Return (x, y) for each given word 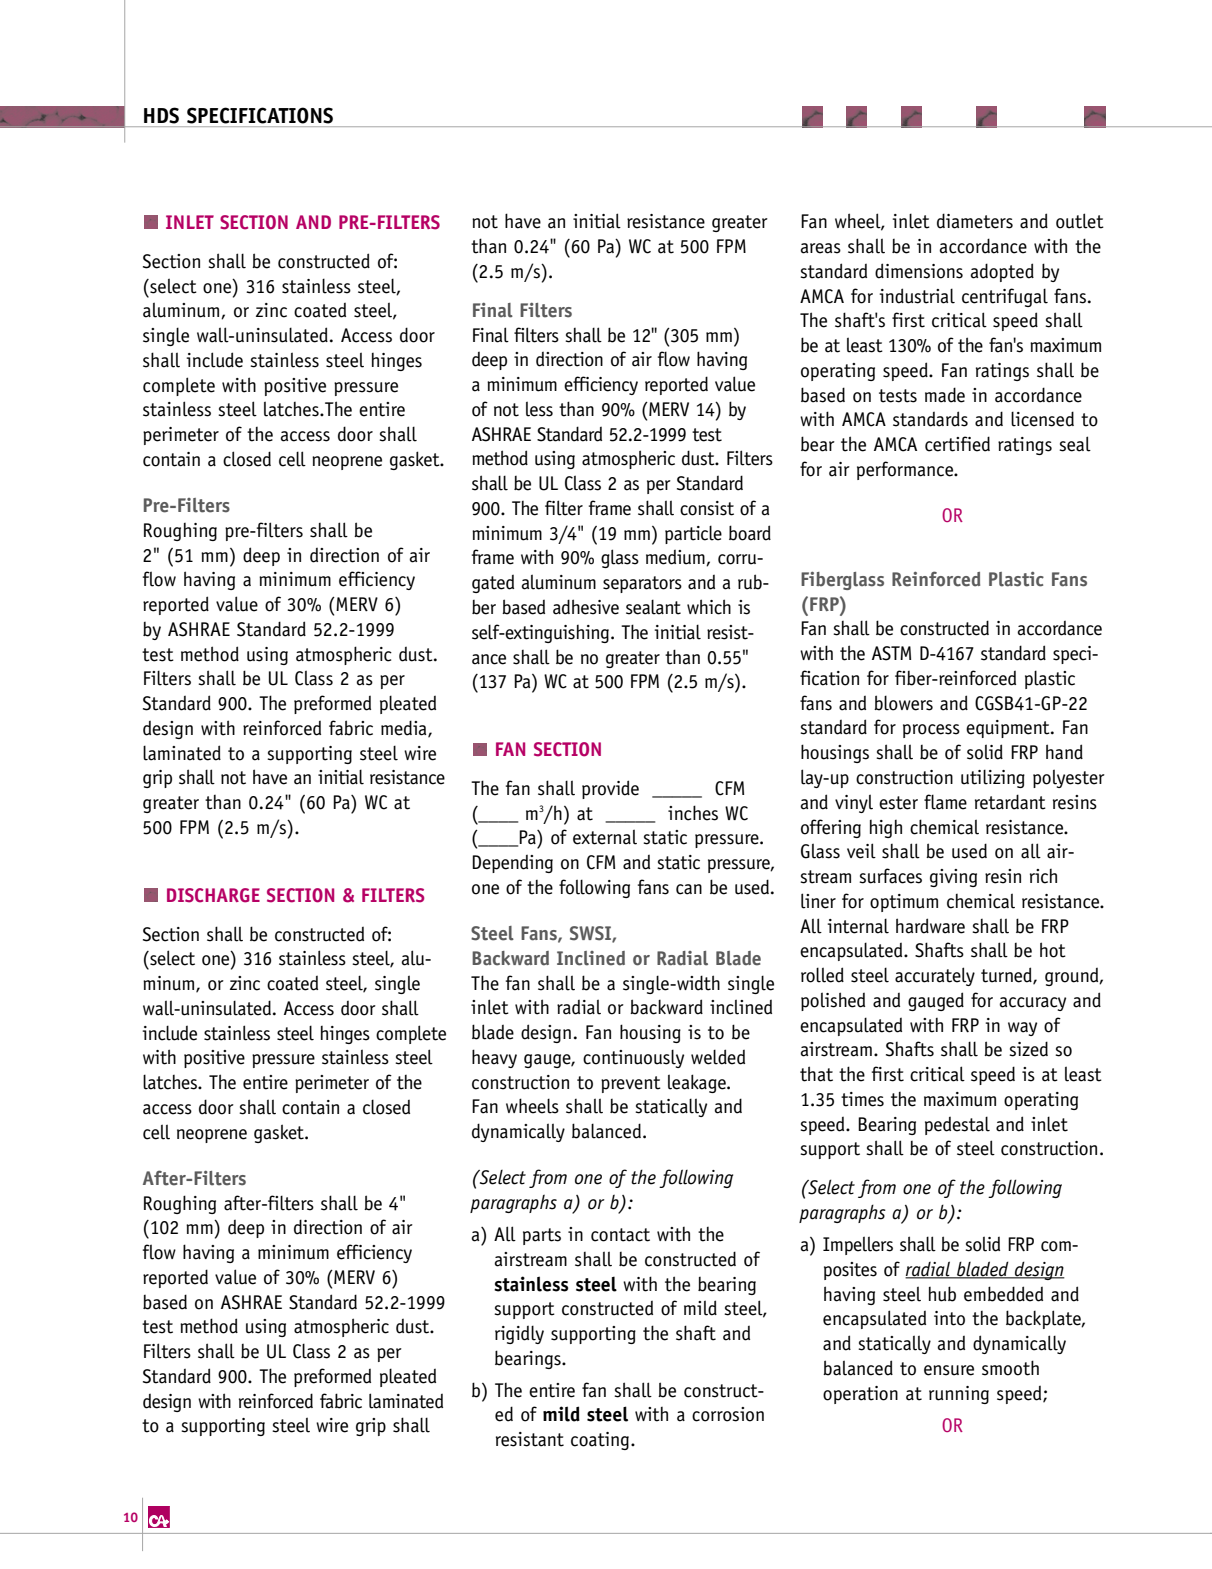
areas (820, 248)
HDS (161, 115)
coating (600, 1441)
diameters (975, 221)
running (959, 1395)
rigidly (519, 1334)
